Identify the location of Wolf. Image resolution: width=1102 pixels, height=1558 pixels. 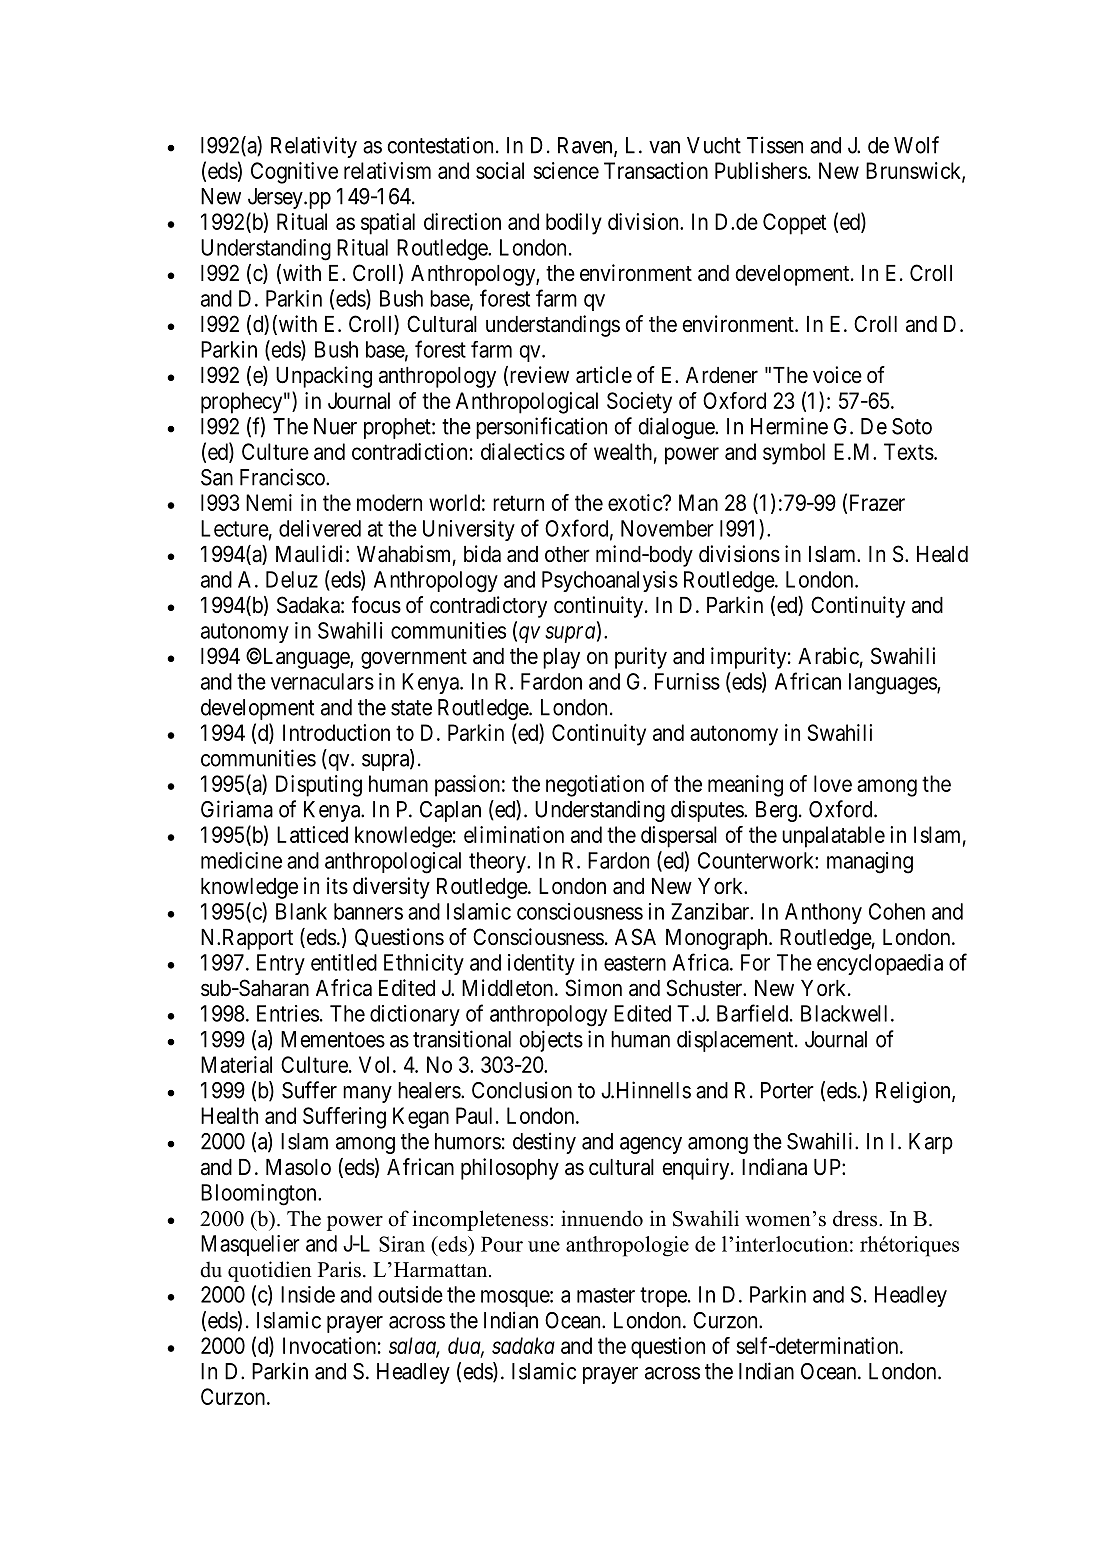
(916, 145).
